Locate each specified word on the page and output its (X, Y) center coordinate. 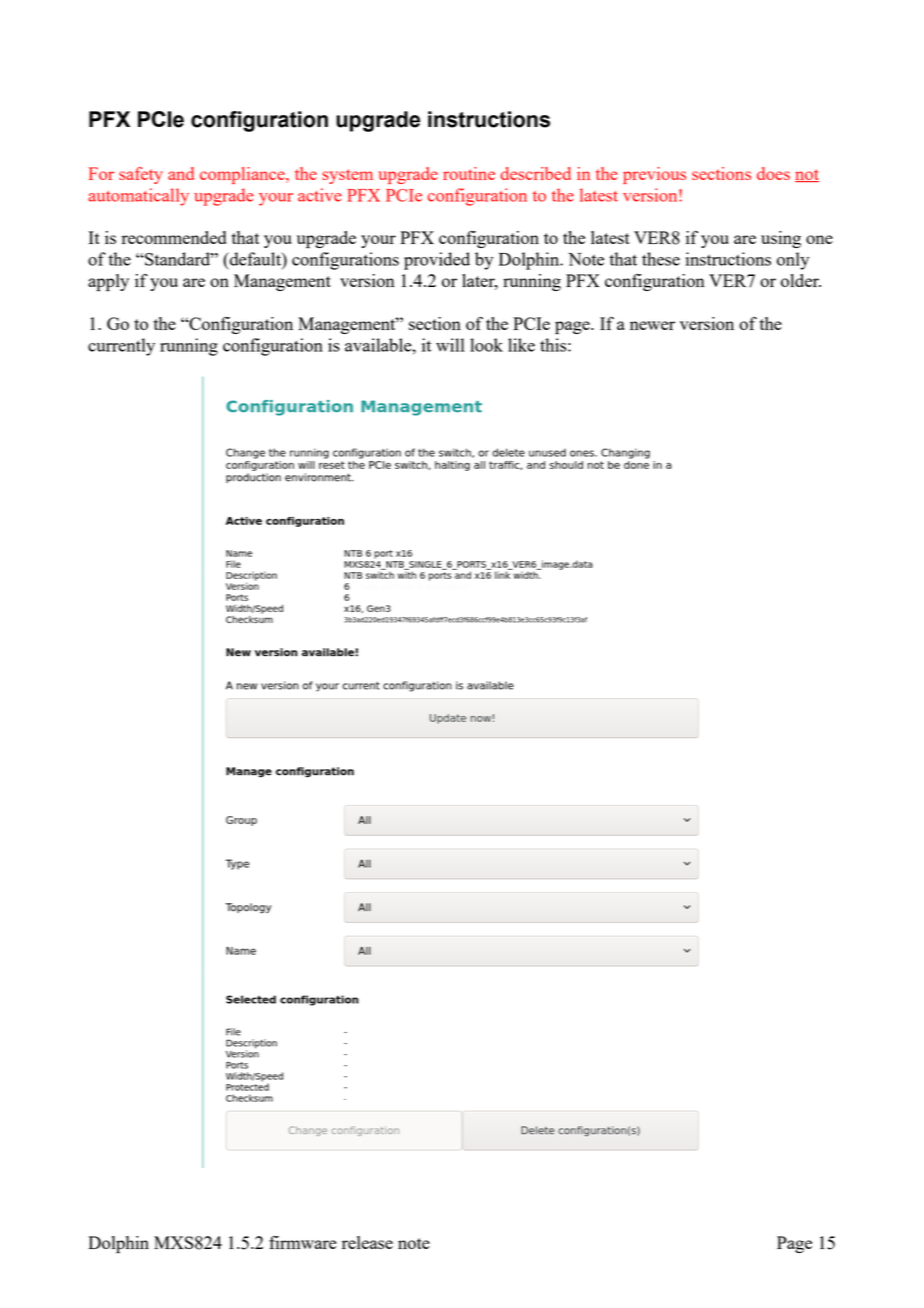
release (367, 1242)
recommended (174, 237)
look (486, 345)
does (773, 173)
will (450, 345)
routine (469, 173)
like (521, 345)
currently (121, 347)
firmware (303, 1242)
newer (652, 325)
